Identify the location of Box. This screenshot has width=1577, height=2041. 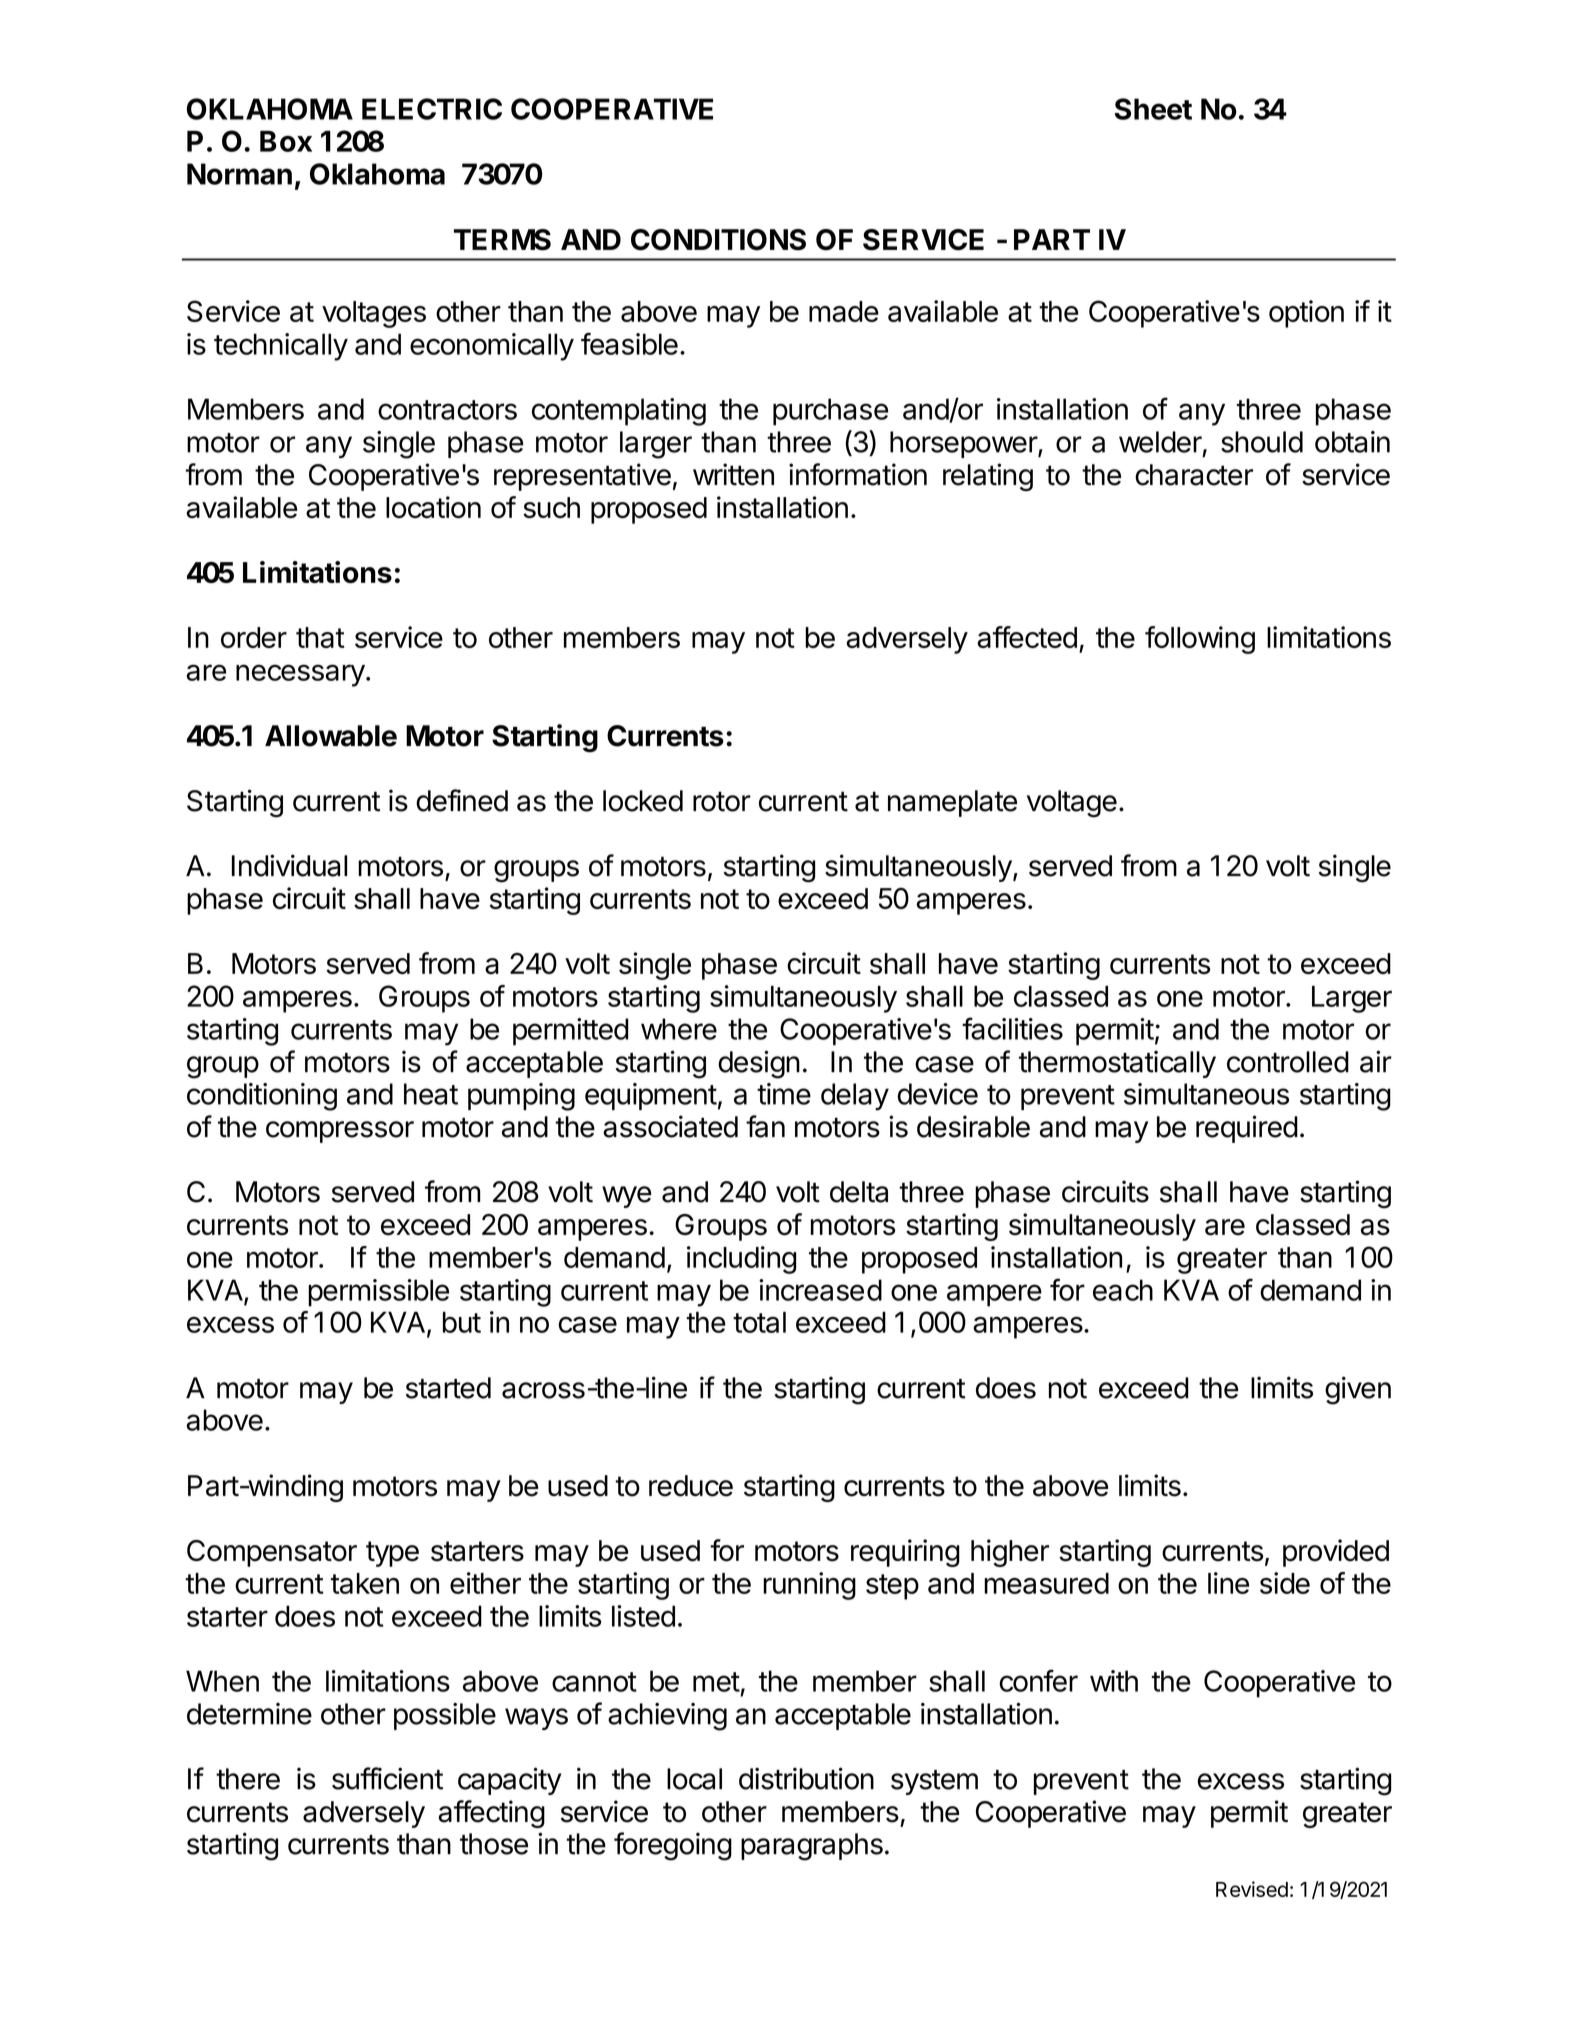
(286, 141).
